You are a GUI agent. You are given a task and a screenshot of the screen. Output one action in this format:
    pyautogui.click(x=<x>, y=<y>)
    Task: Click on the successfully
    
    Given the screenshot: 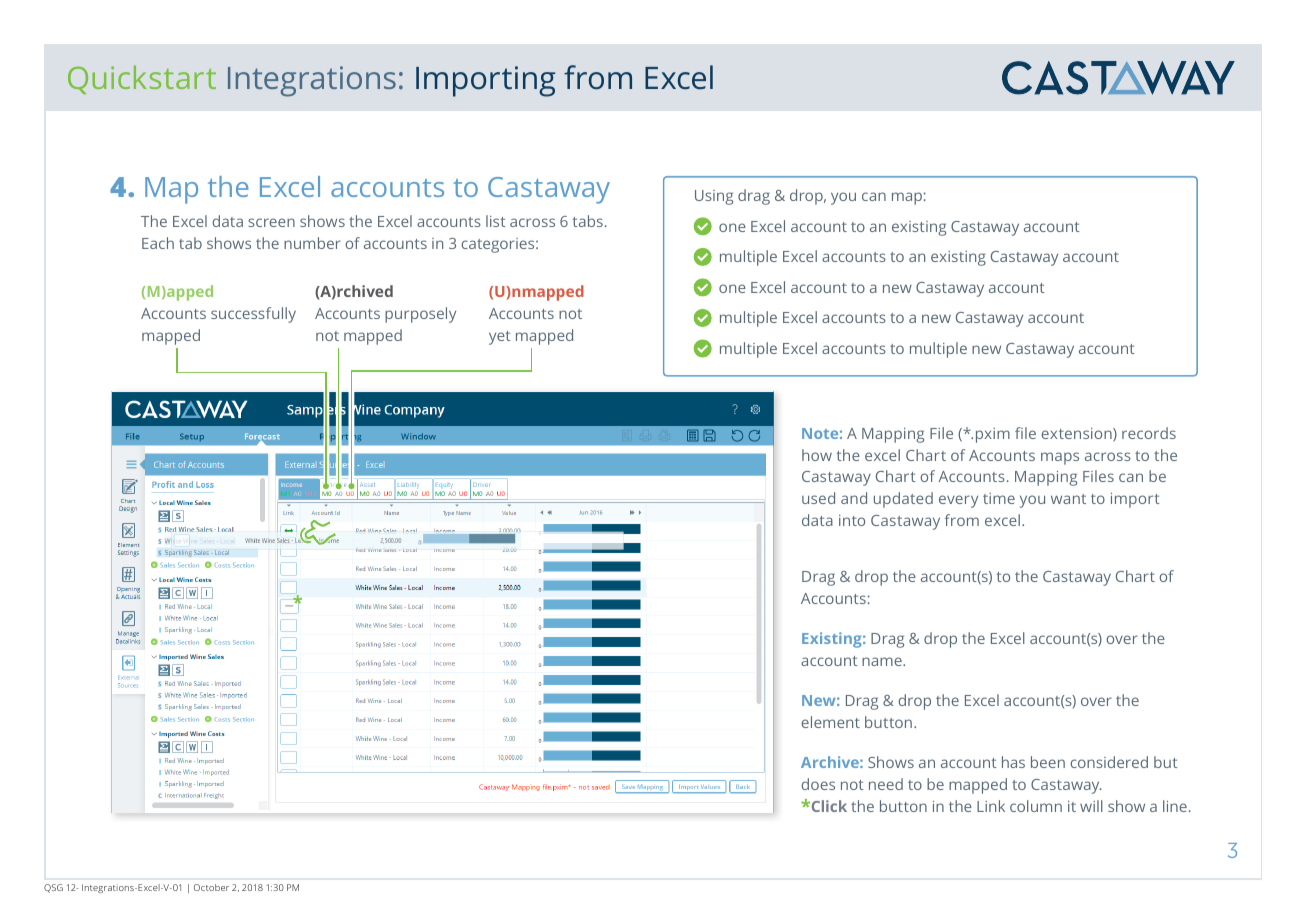 What is the action you would take?
    pyautogui.click(x=253, y=315)
